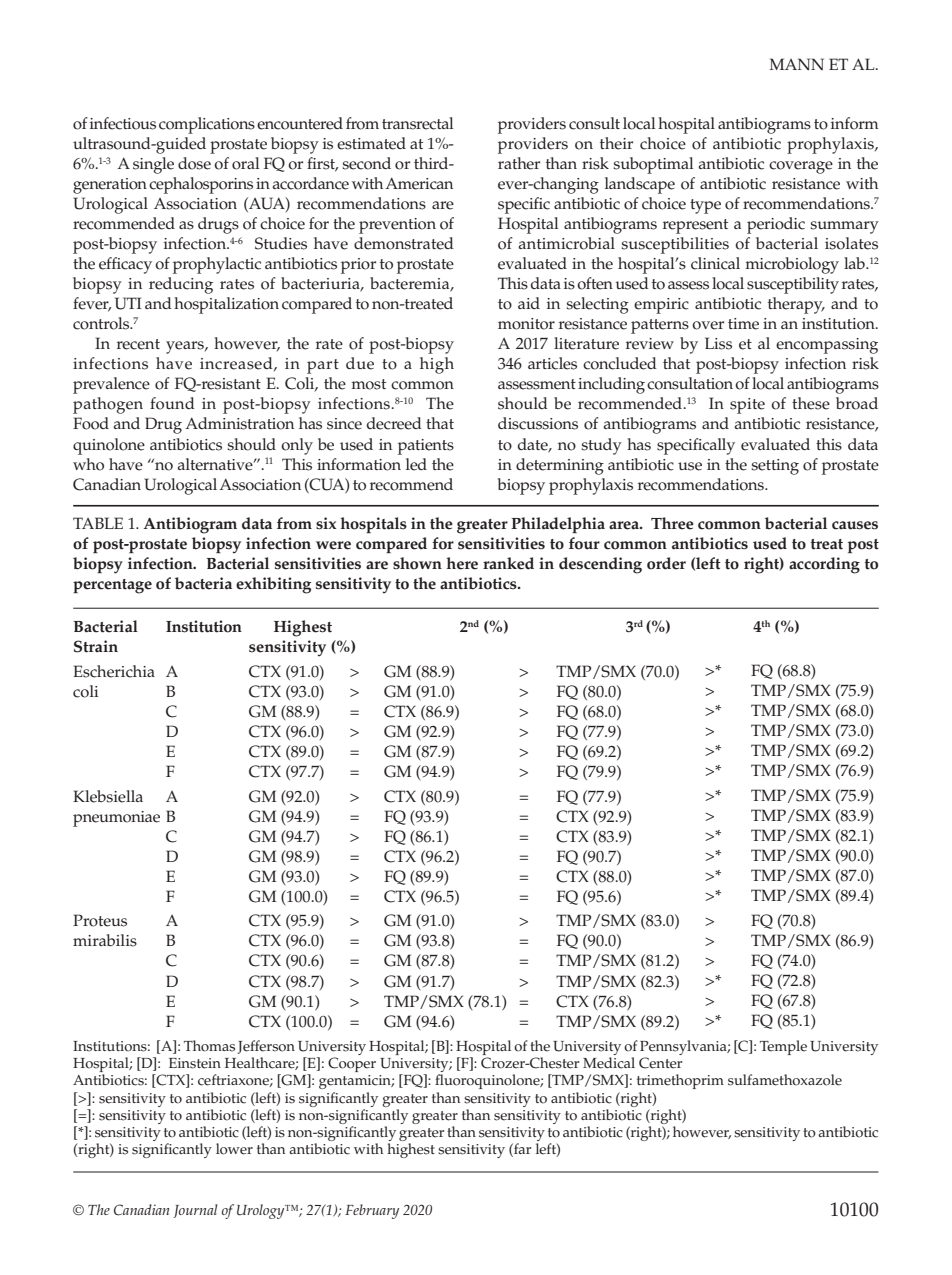 The image size is (952, 1275). What do you see at coordinates (519, 163) in the screenshot?
I see `rather` at bounding box center [519, 163].
